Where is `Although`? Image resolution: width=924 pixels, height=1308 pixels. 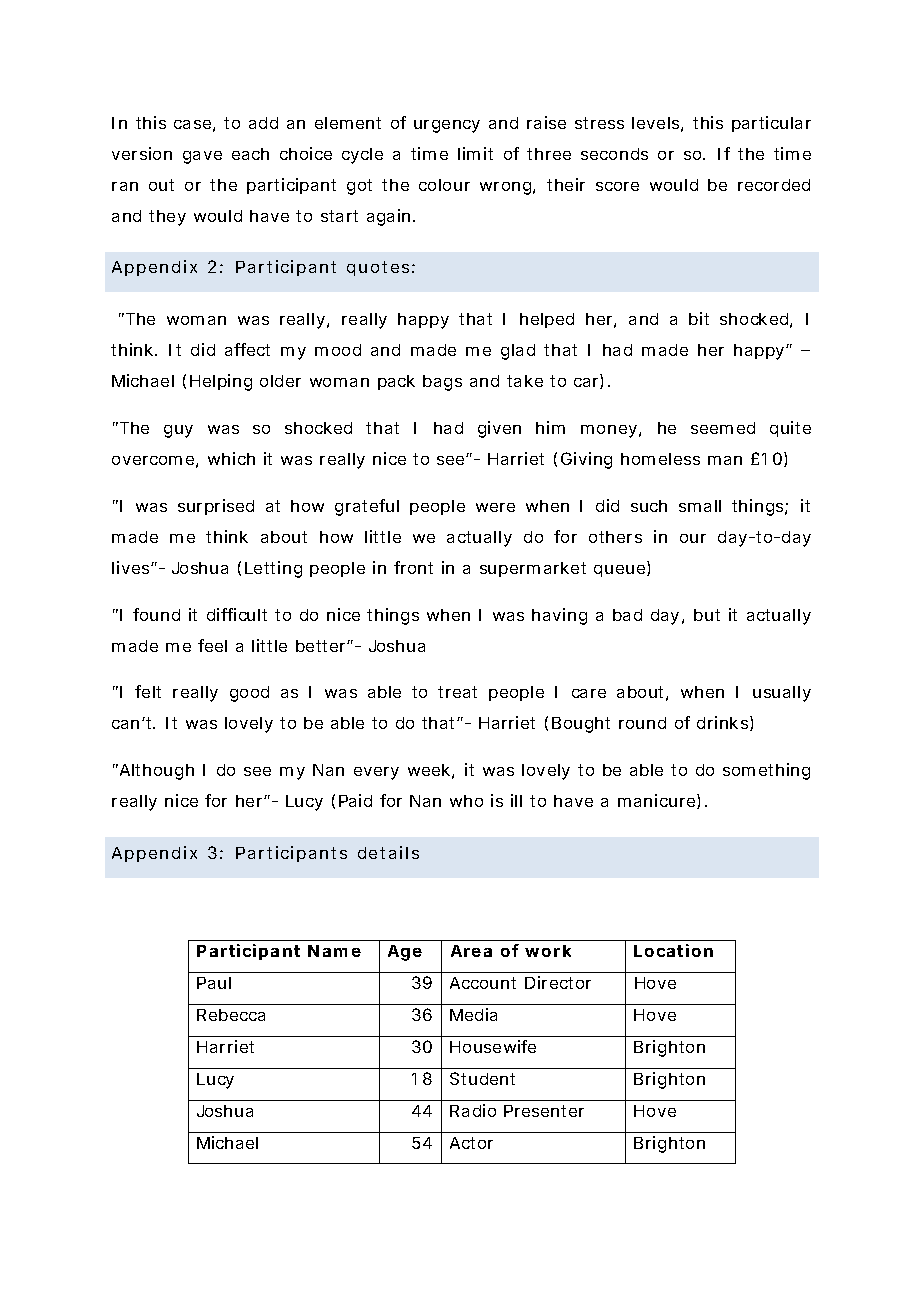 Although is located at coordinates (155, 772).
